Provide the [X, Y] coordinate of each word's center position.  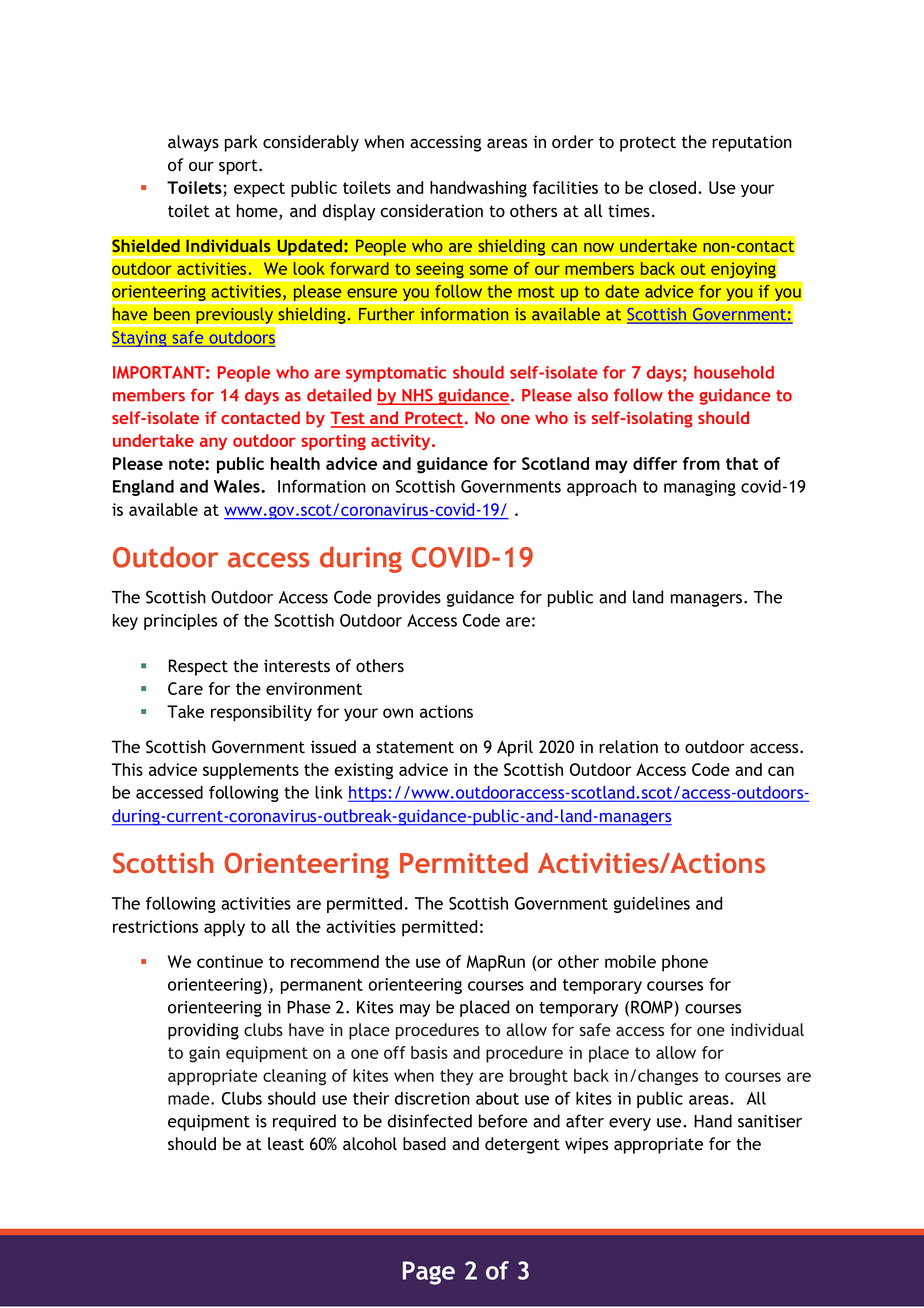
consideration [431, 211]
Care [185, 688]
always [193, 143]
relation [628, 746]
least [286, 1143]
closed [672, 187]
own [398, 713]
